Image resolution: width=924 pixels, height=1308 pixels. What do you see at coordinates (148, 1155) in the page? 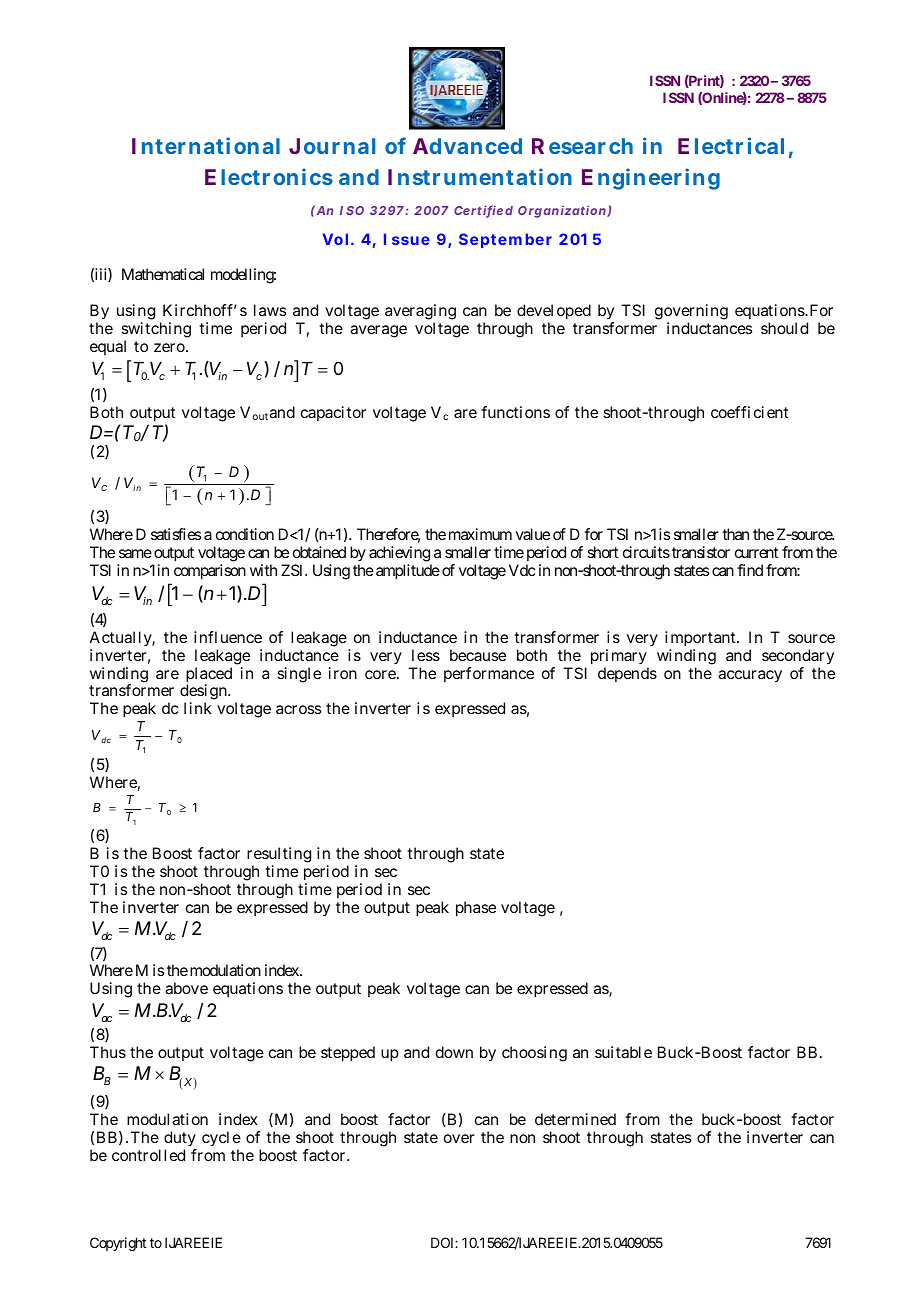
I see `controlled` at bounding box center [148, 1155].
